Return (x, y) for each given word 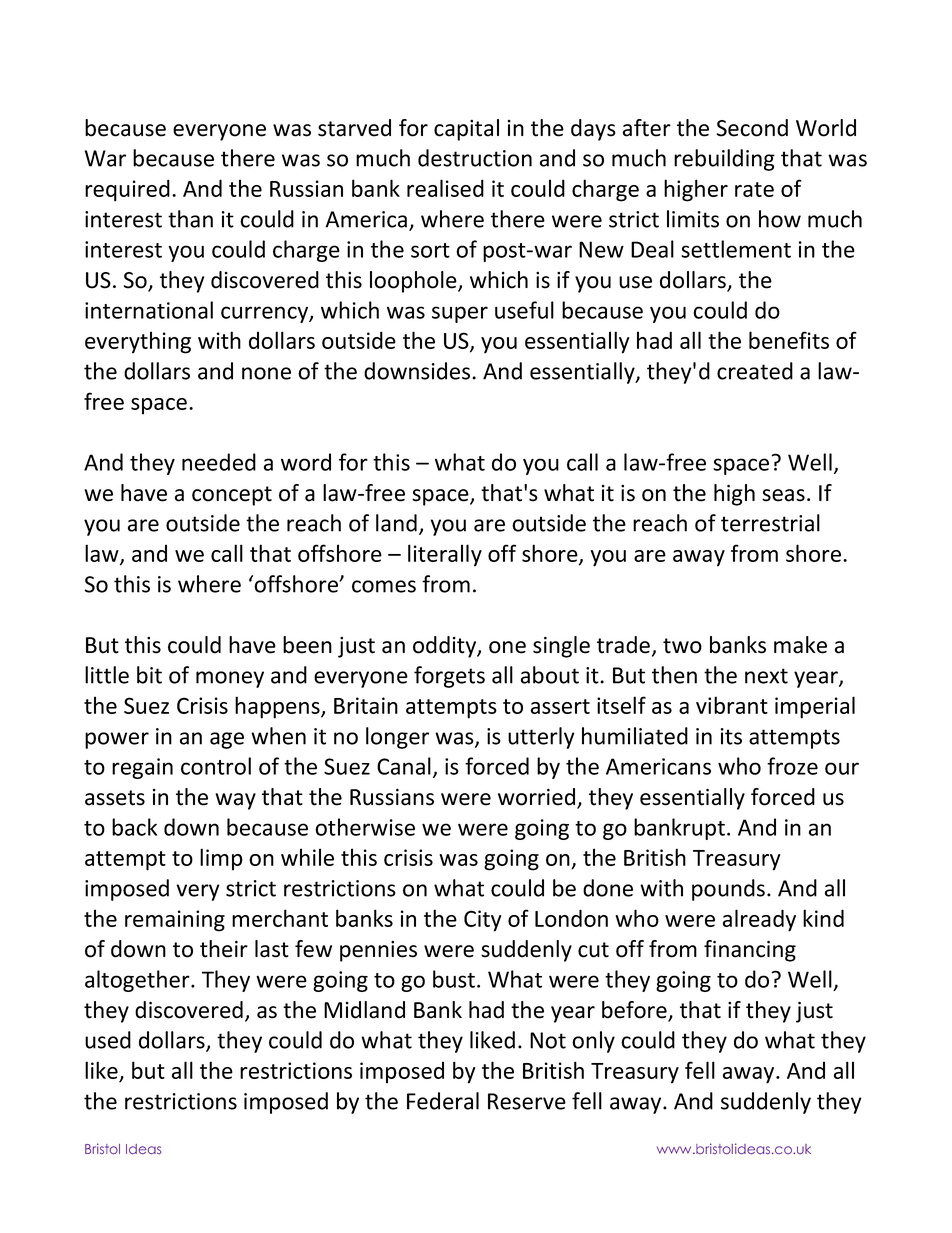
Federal (443, 1101)
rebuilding (724, 160)
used (108, 1040)
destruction (475, 158)
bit (149, 675)
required (127, 190)
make (800, 645)
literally (445, 555)
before (635, 1011)
